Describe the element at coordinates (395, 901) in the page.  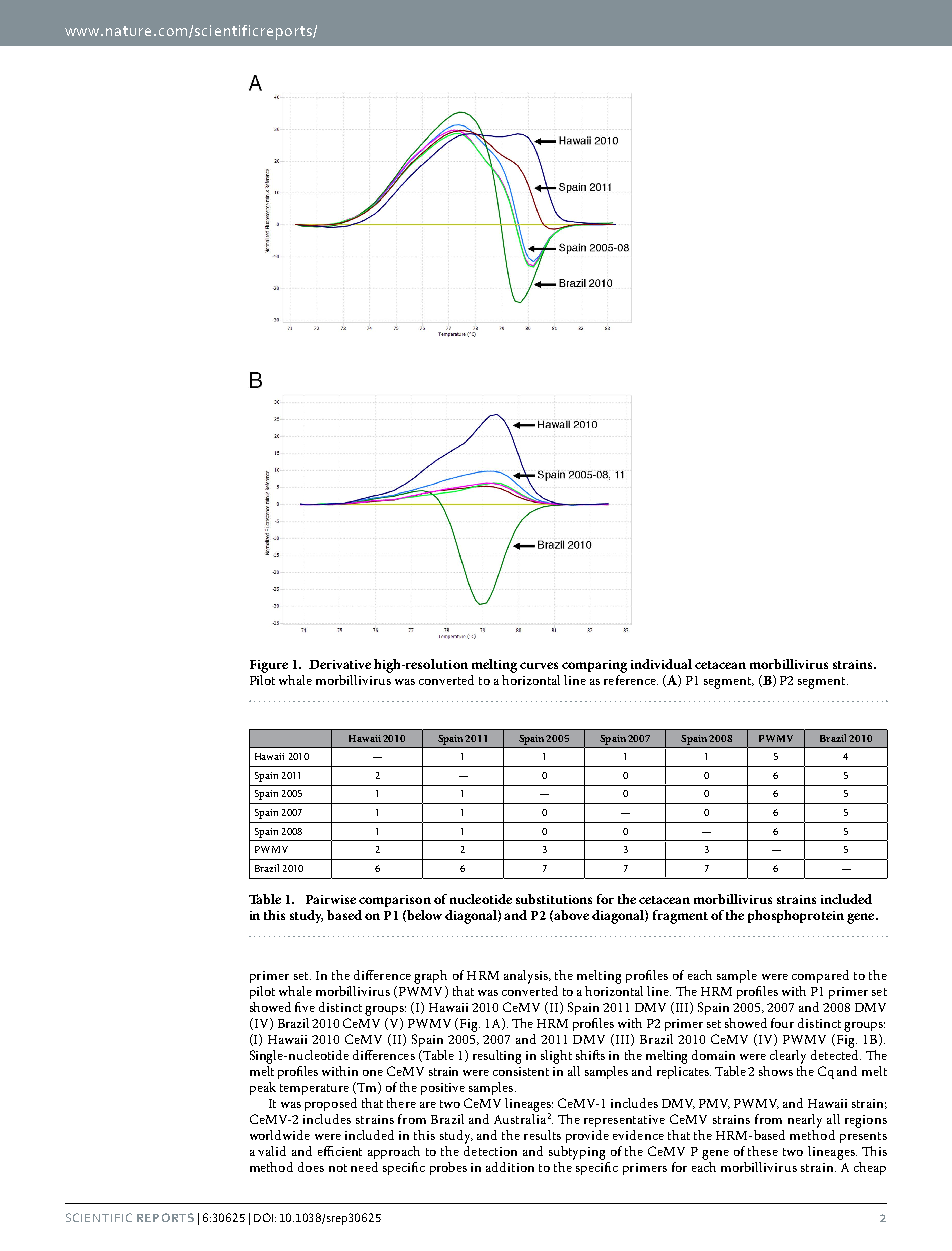
I see `comparison` at that location.
